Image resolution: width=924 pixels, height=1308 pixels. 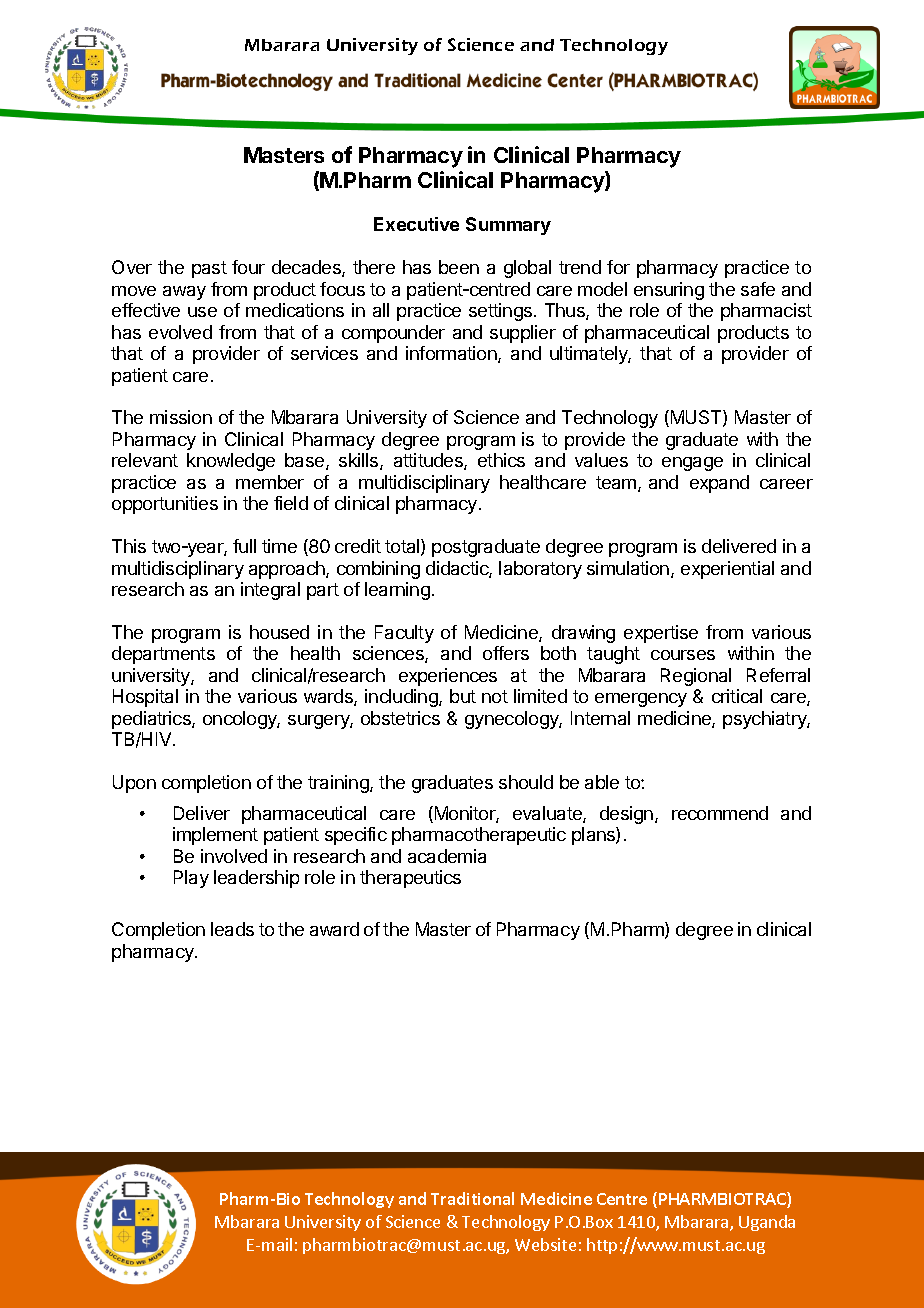 What do you see at coordinates (720, 813) in the screenshot?
I see `recommend` at bounding box center [720, 813].
